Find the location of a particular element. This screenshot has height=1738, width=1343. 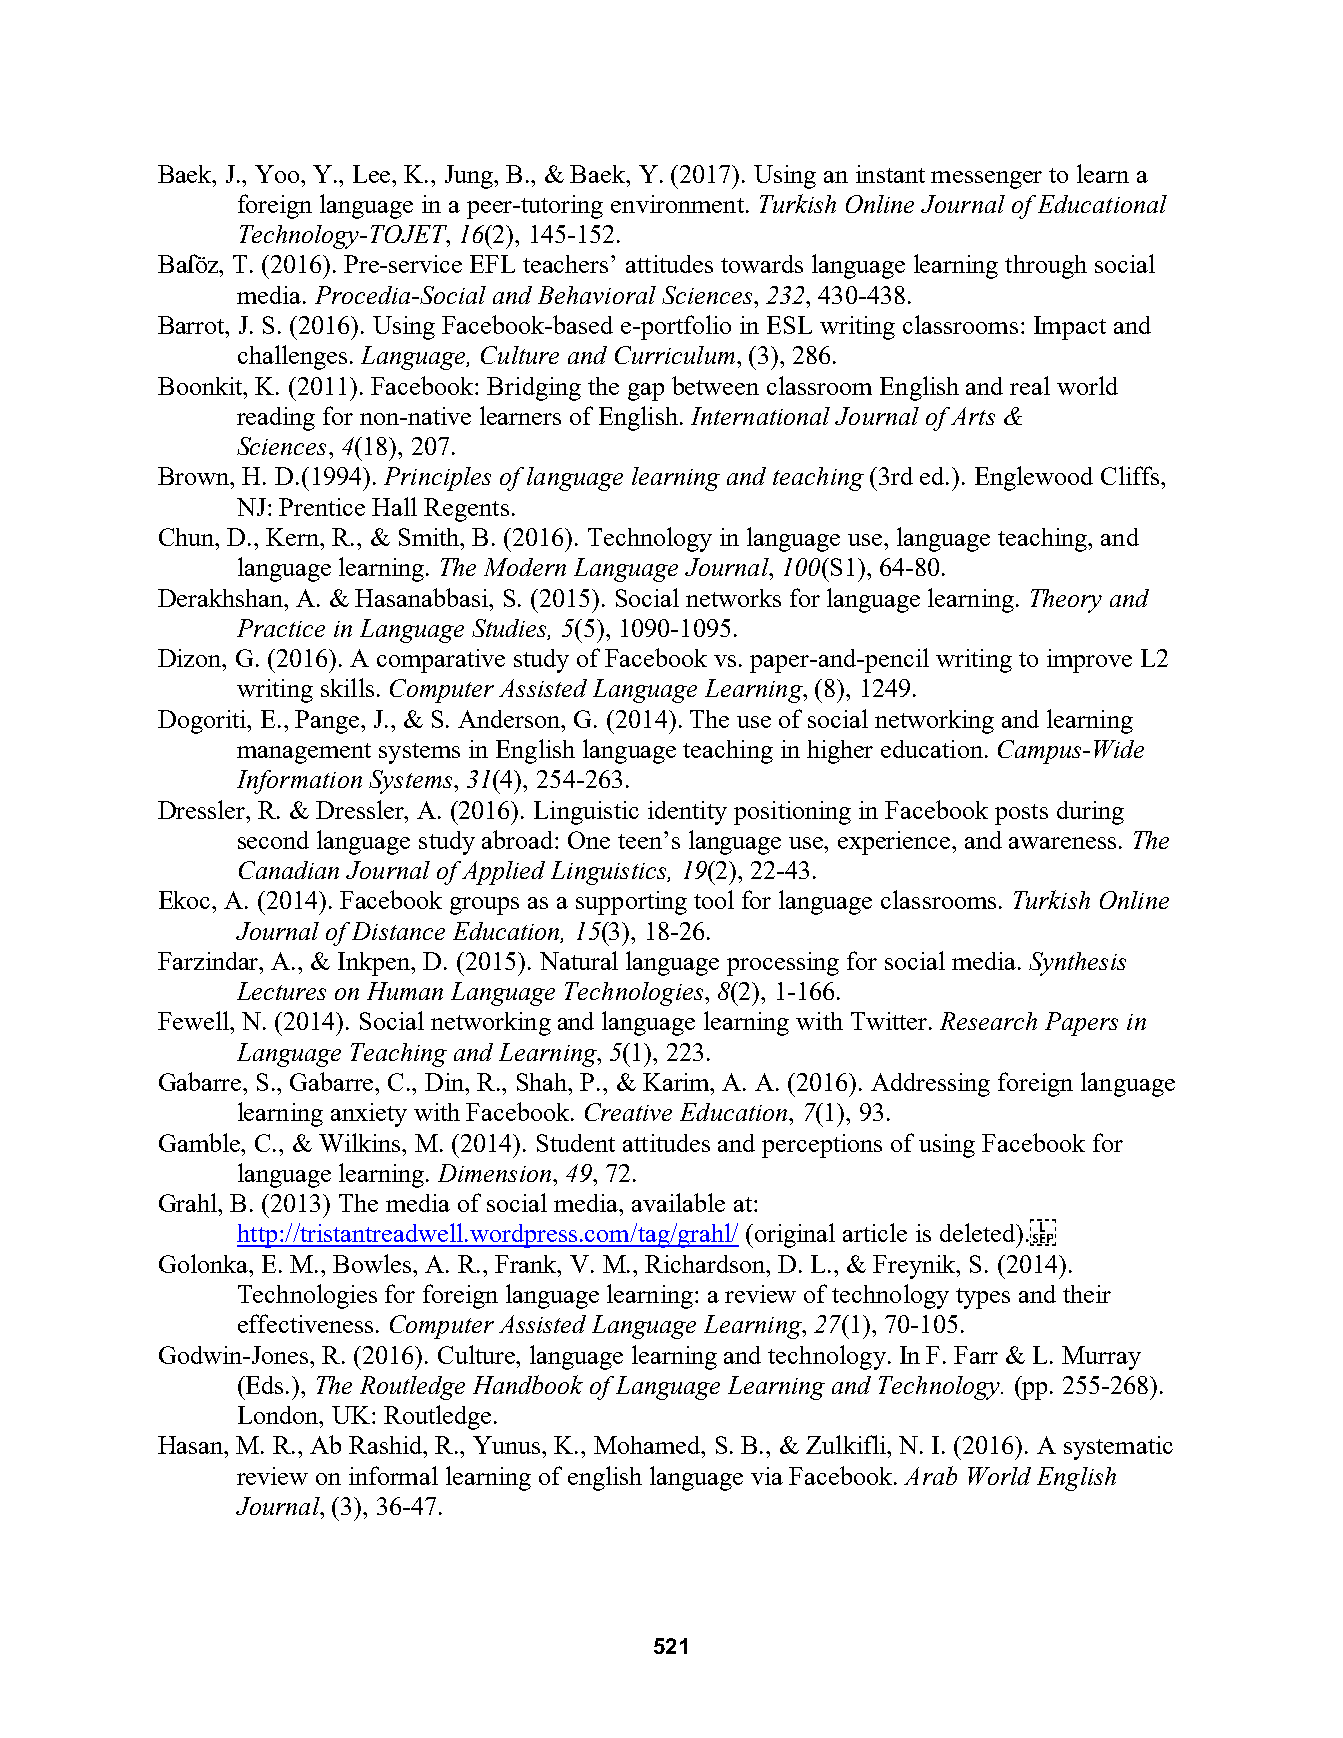

reading is located at coordinates (276, 419).
